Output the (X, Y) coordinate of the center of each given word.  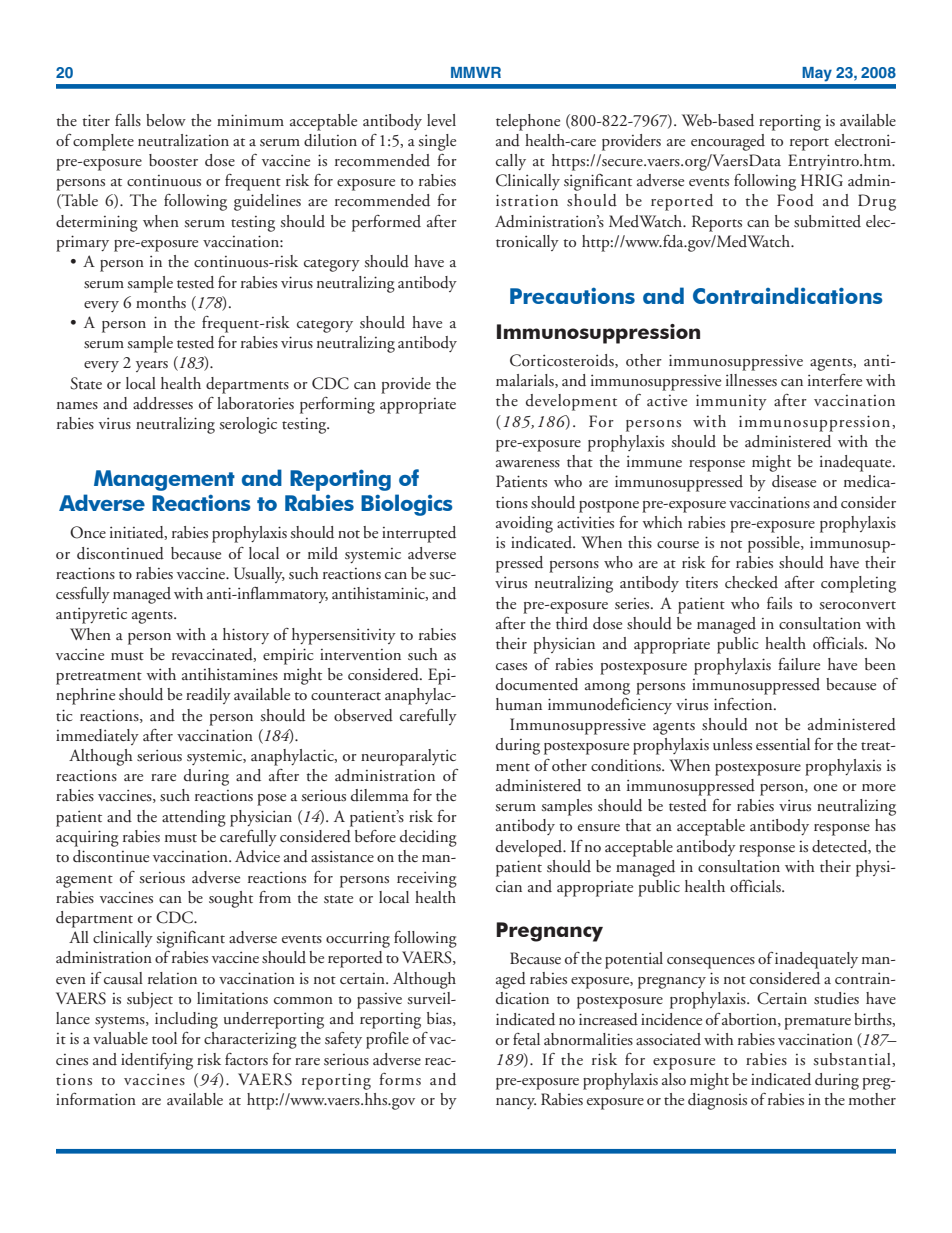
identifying (157, 1061)
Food (795, 200)
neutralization (183, 140)
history (246, 636)
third (572, 623)
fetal (526, 1039)
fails (779, 603)
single (437, 142)
